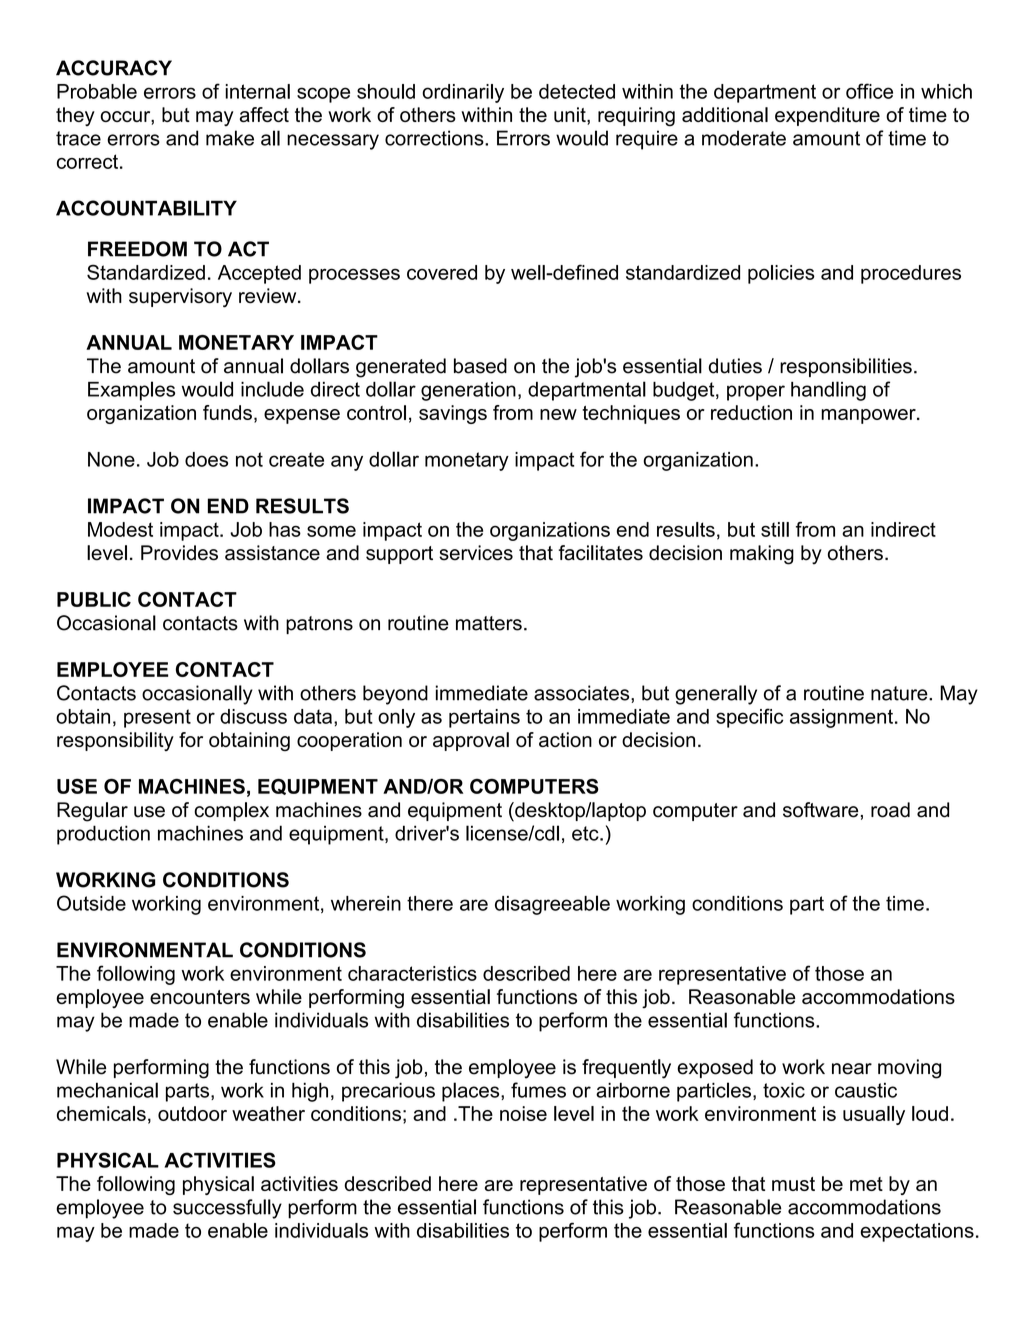 This image has width=1036, height=1341. What do you see at coordinates (227, 1209) in the image?
I see `successfully` at bounding box center [227, 1209].
